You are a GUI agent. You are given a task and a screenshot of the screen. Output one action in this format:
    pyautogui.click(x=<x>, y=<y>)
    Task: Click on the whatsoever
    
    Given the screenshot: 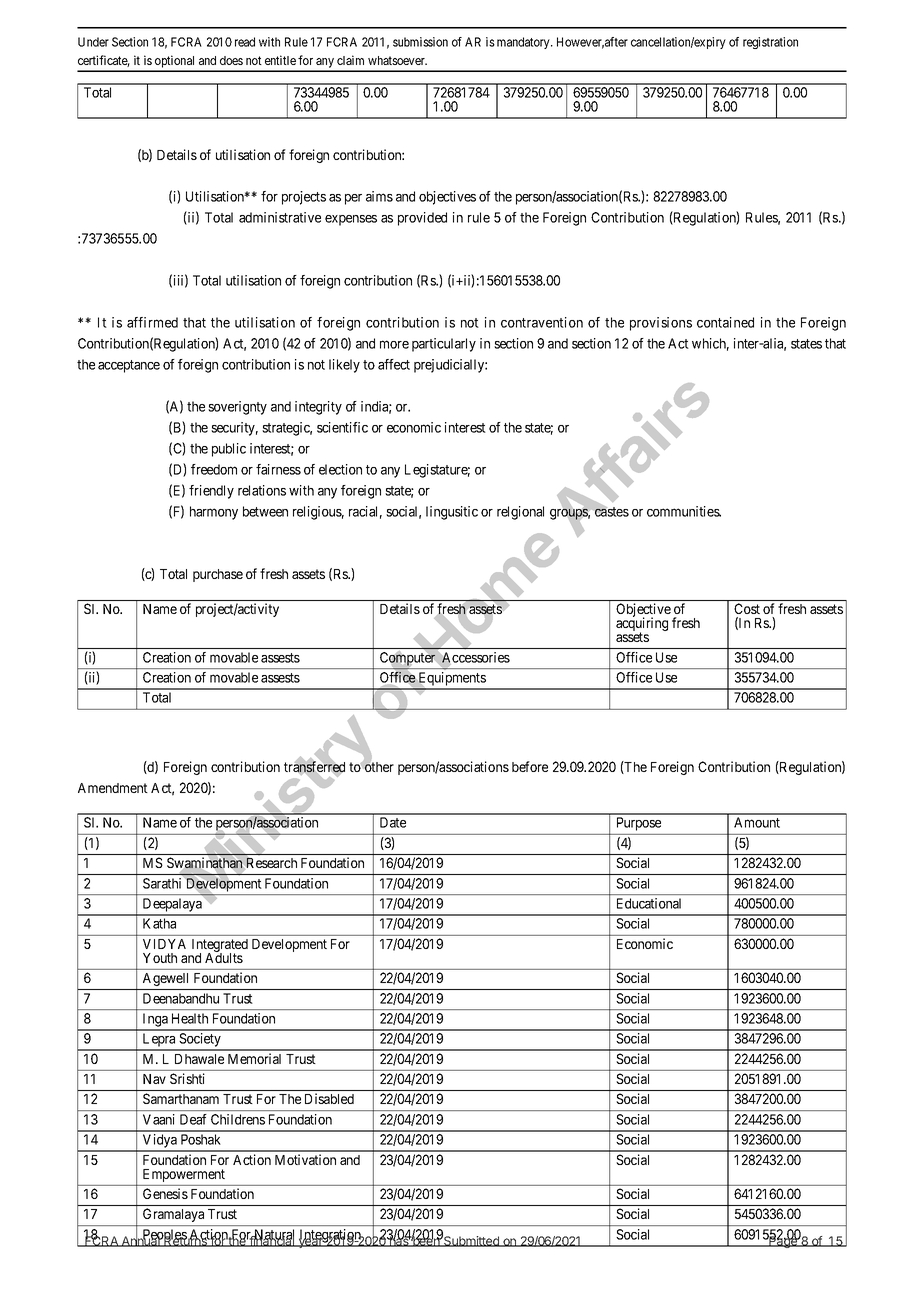 What is the action you would take?
    pyautogui.click(x=397, y=60)
